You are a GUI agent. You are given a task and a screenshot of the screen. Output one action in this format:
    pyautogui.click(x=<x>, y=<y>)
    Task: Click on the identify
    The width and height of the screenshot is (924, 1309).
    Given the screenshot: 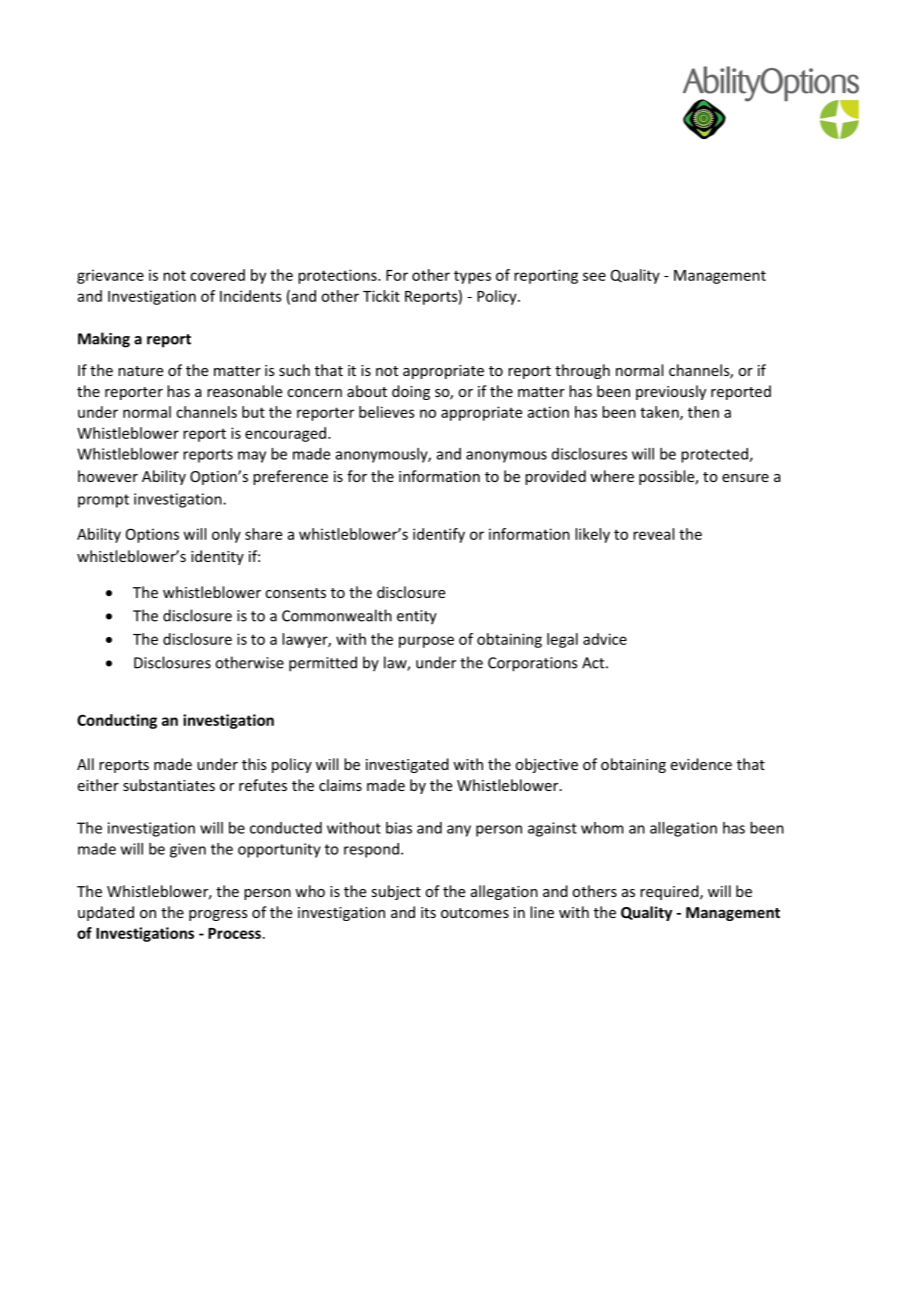 What is the action you would take?
    pyautogui.click(x=439, y=535)
